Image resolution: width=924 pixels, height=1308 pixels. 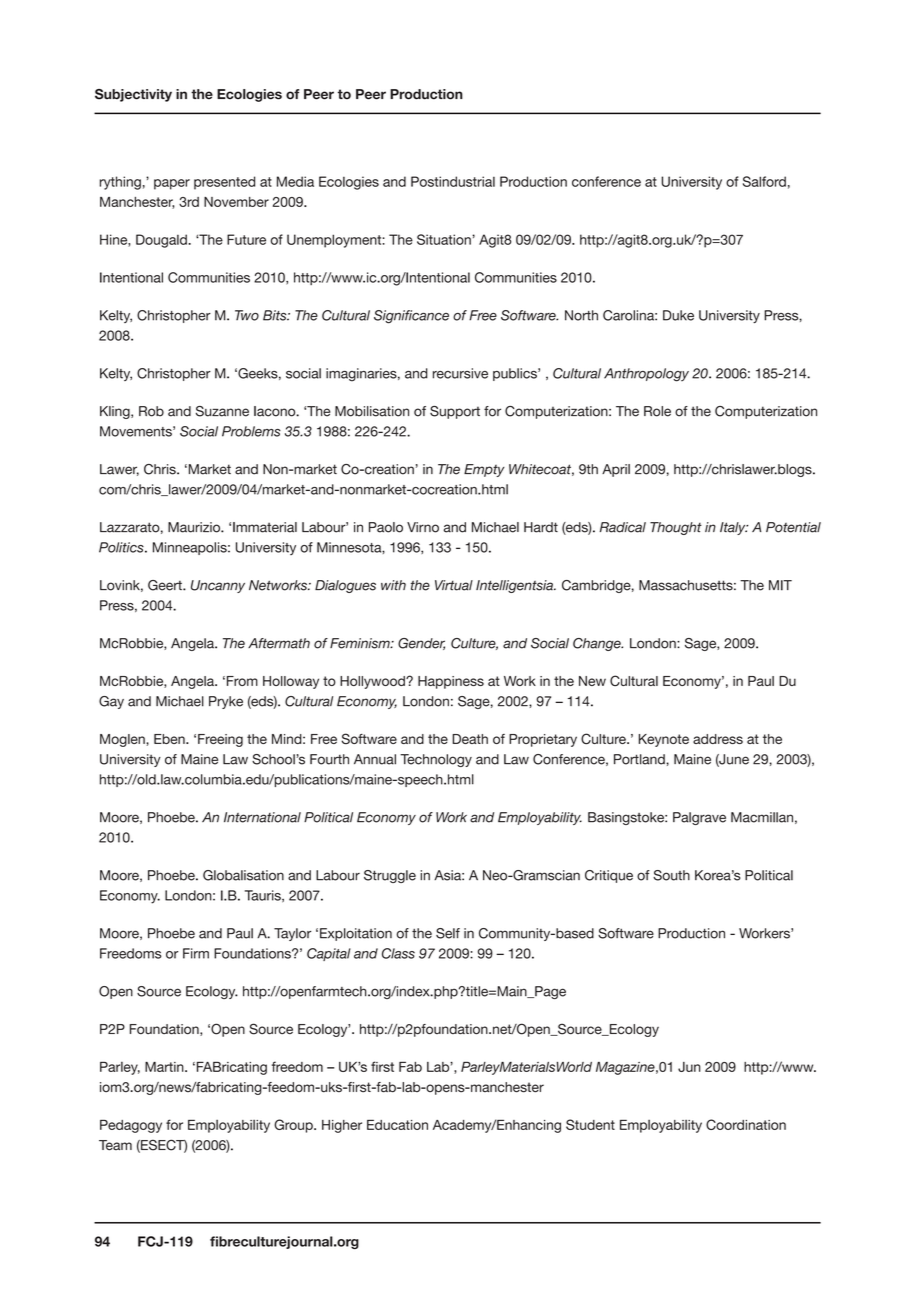 I want to click on Suzanne, so click(x=222, y=411).
